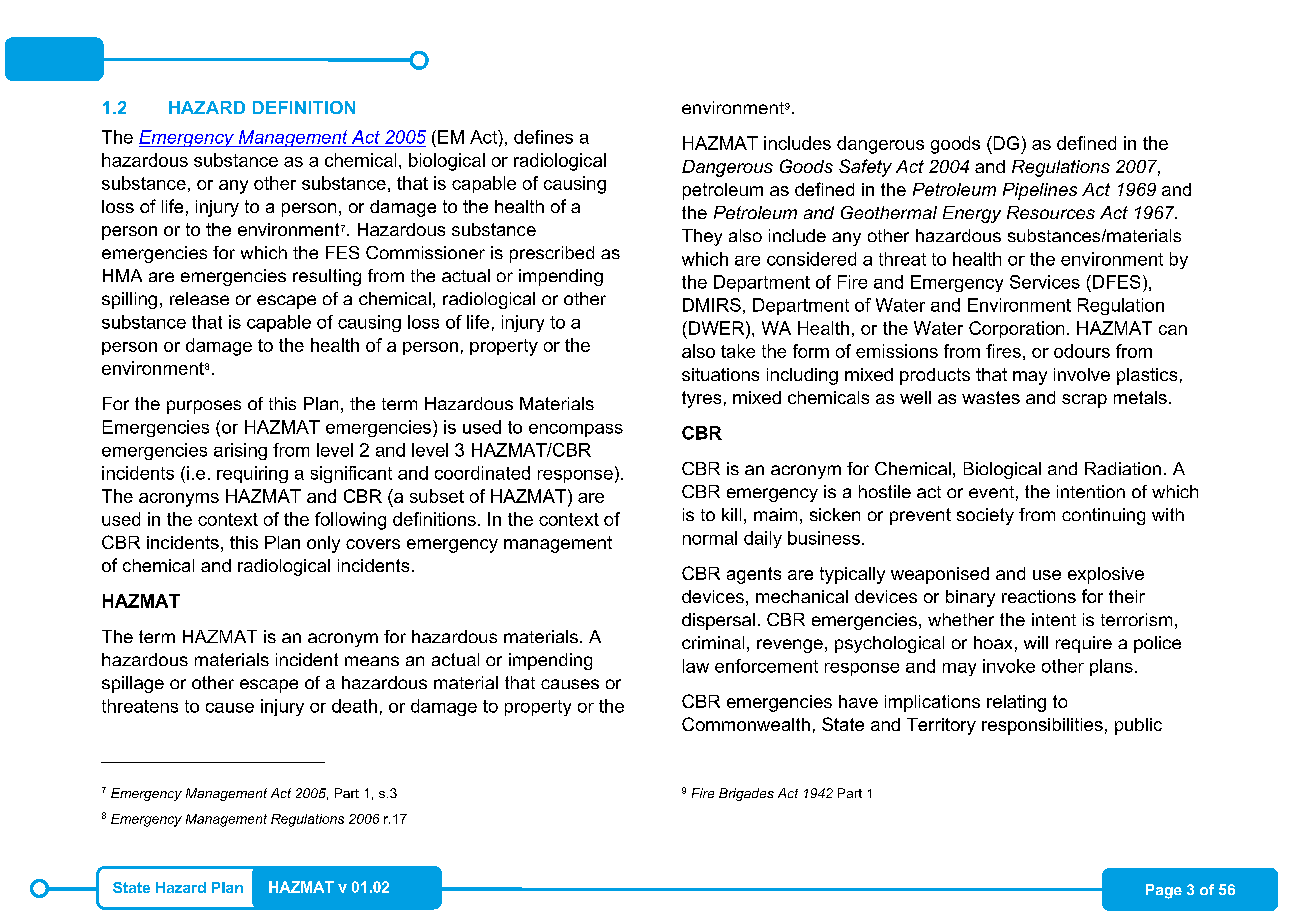 The height and width of the screenshot is (924, 1308). What do you see at coordinates (354, 706) in the screenshot?
I see `death` at bounding box center [354, 706].
